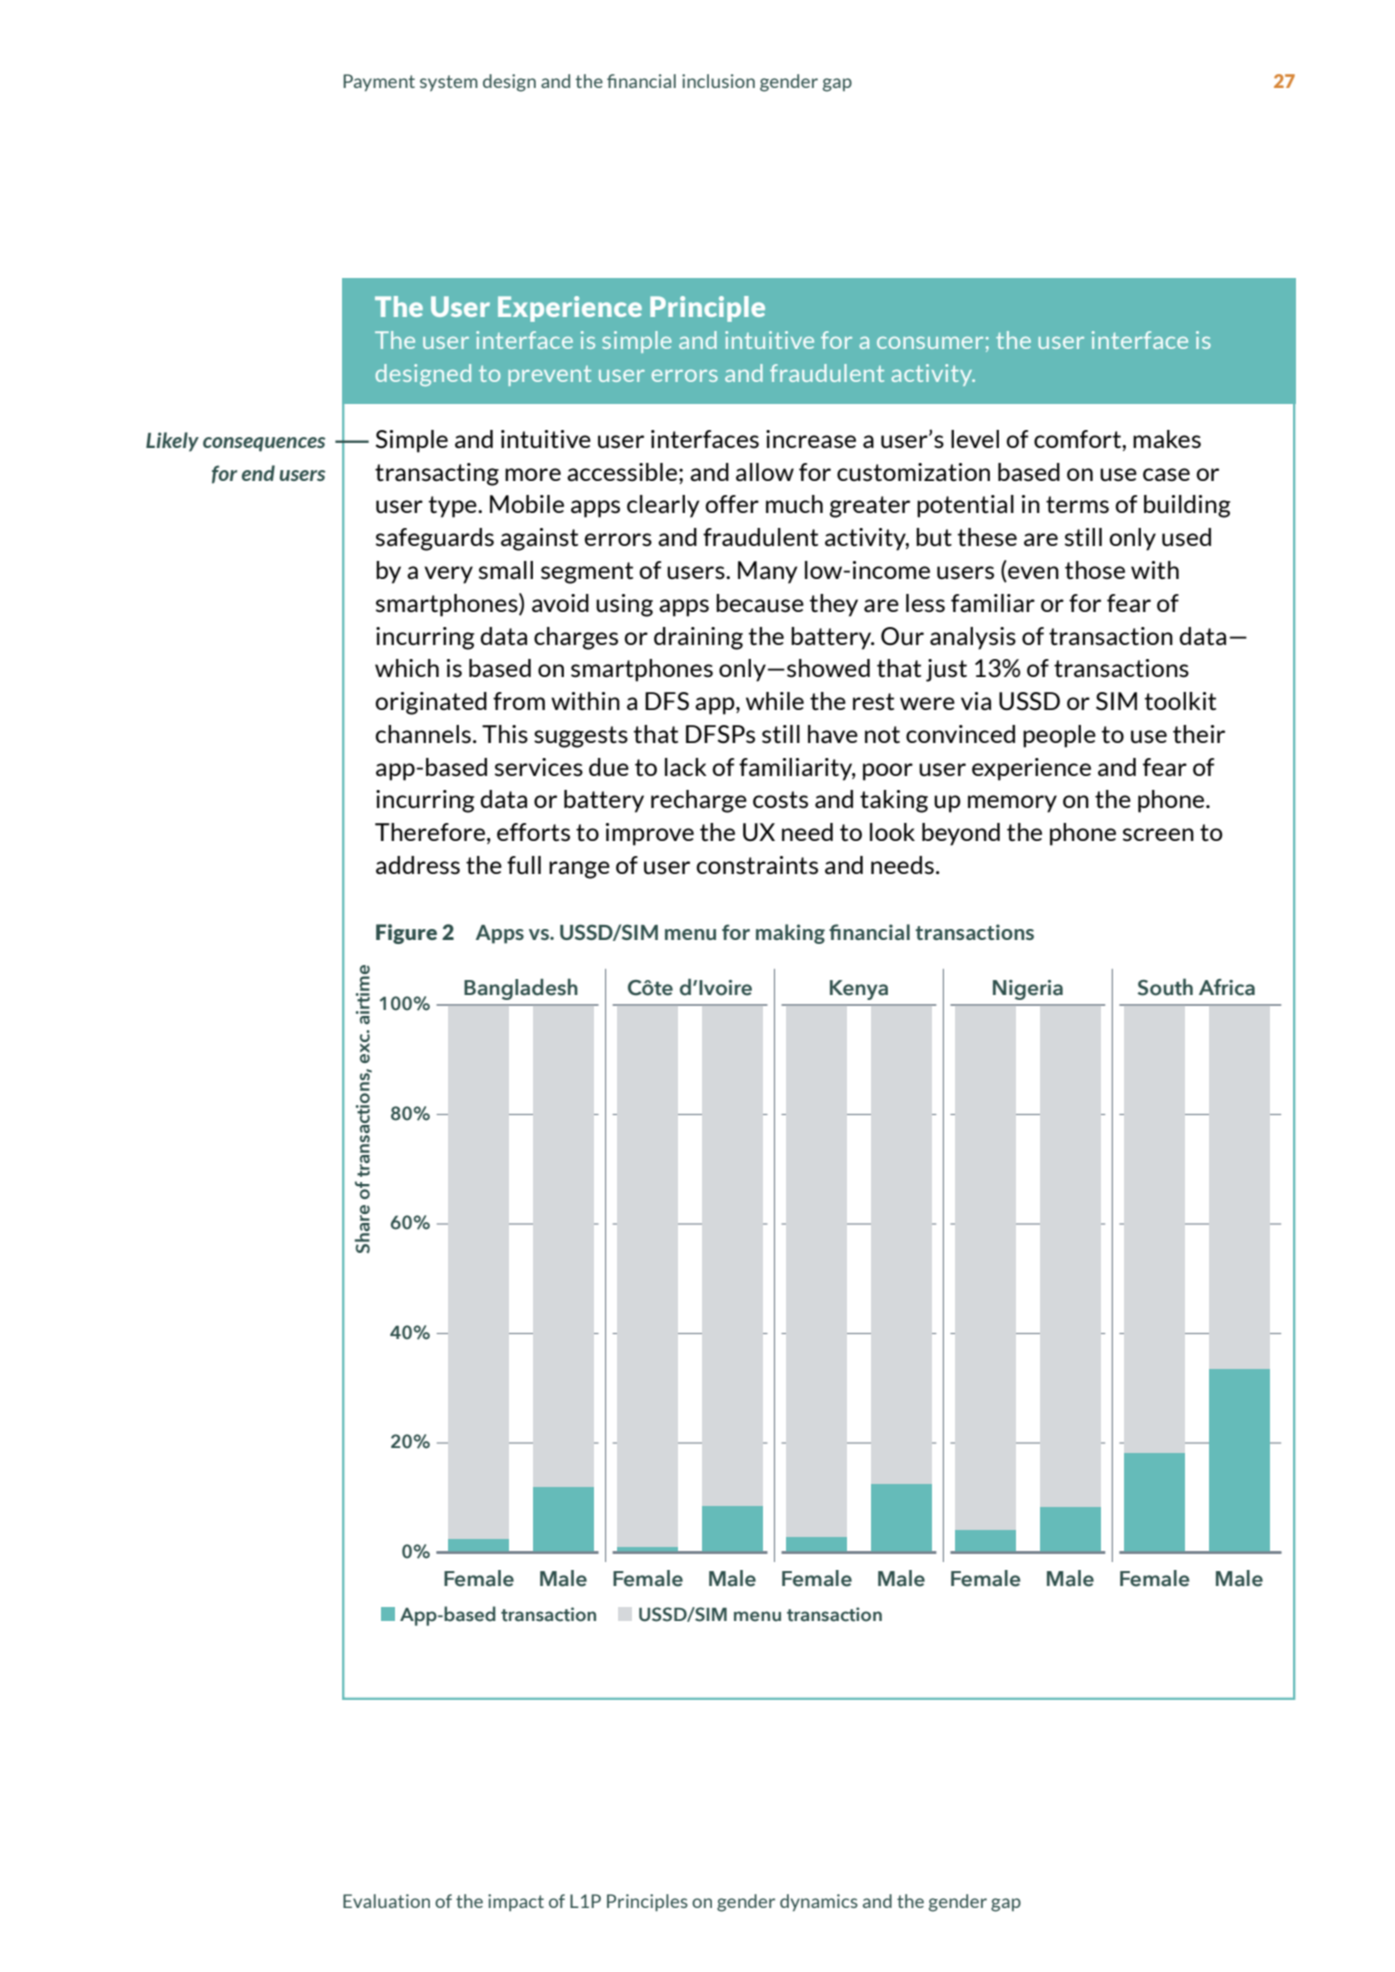 The width and height of the page is (1395, 1972). Describe the element at coordinates (859, 990) in the page. I see `Kenya` at that location.
